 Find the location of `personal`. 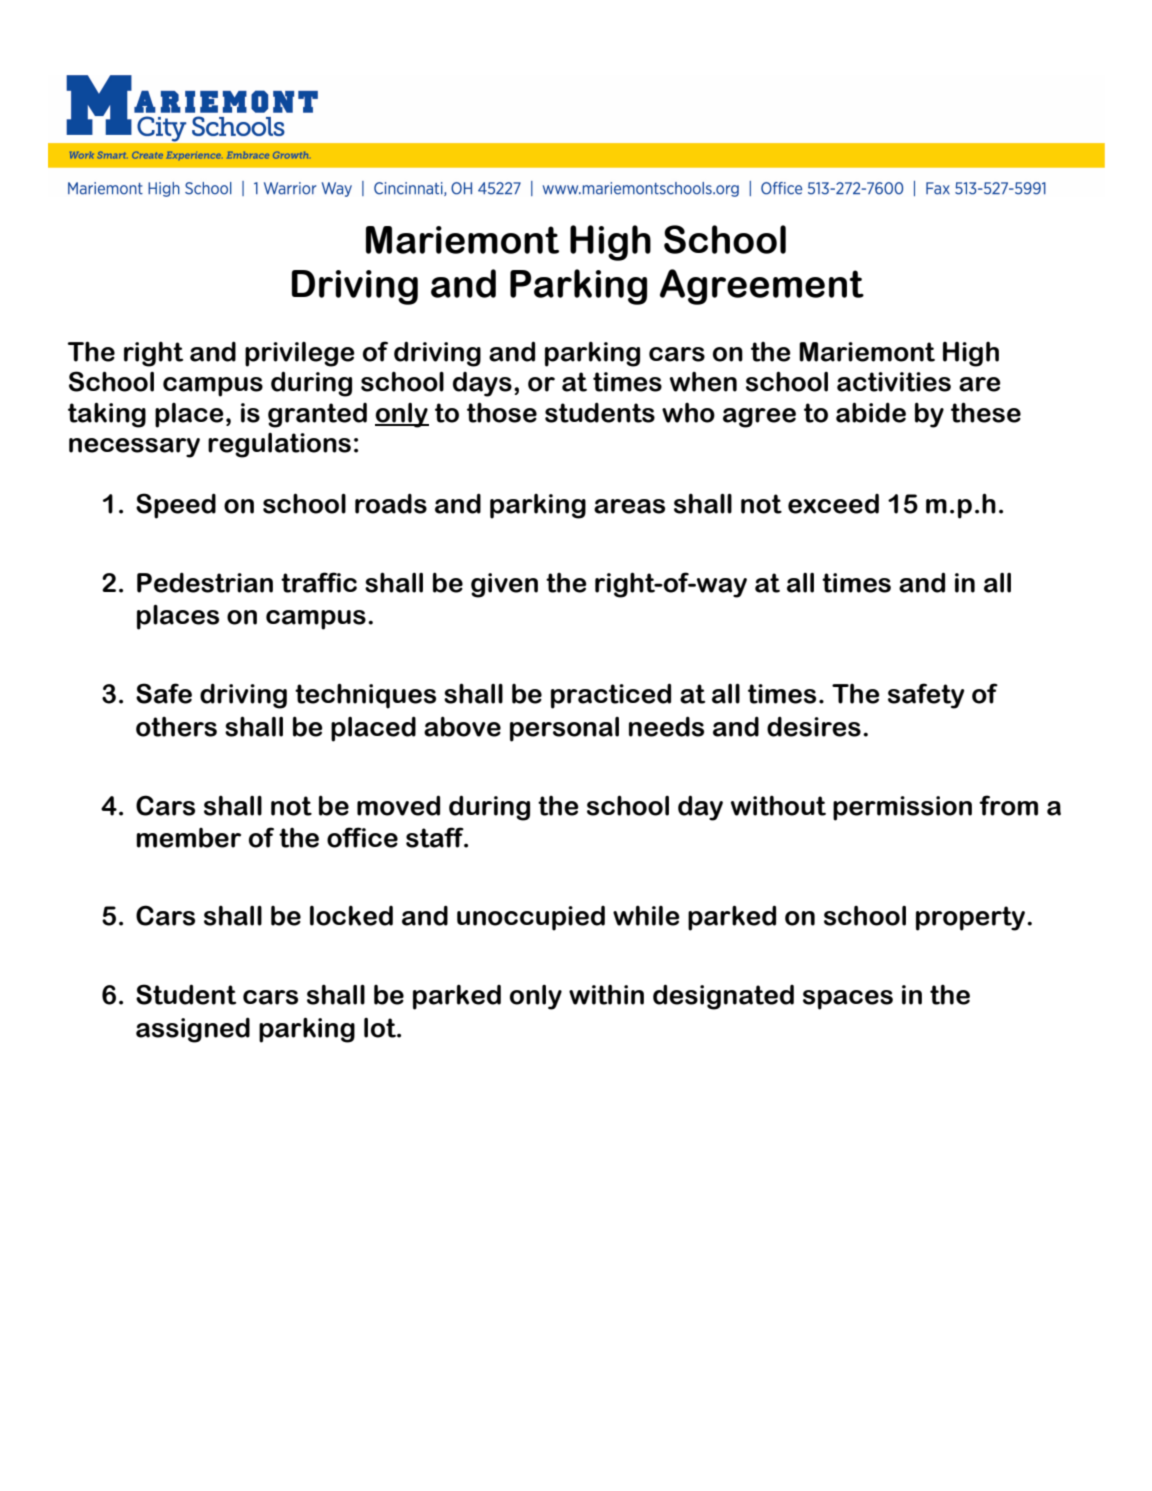

personal is located at coordinates (564, 729).
